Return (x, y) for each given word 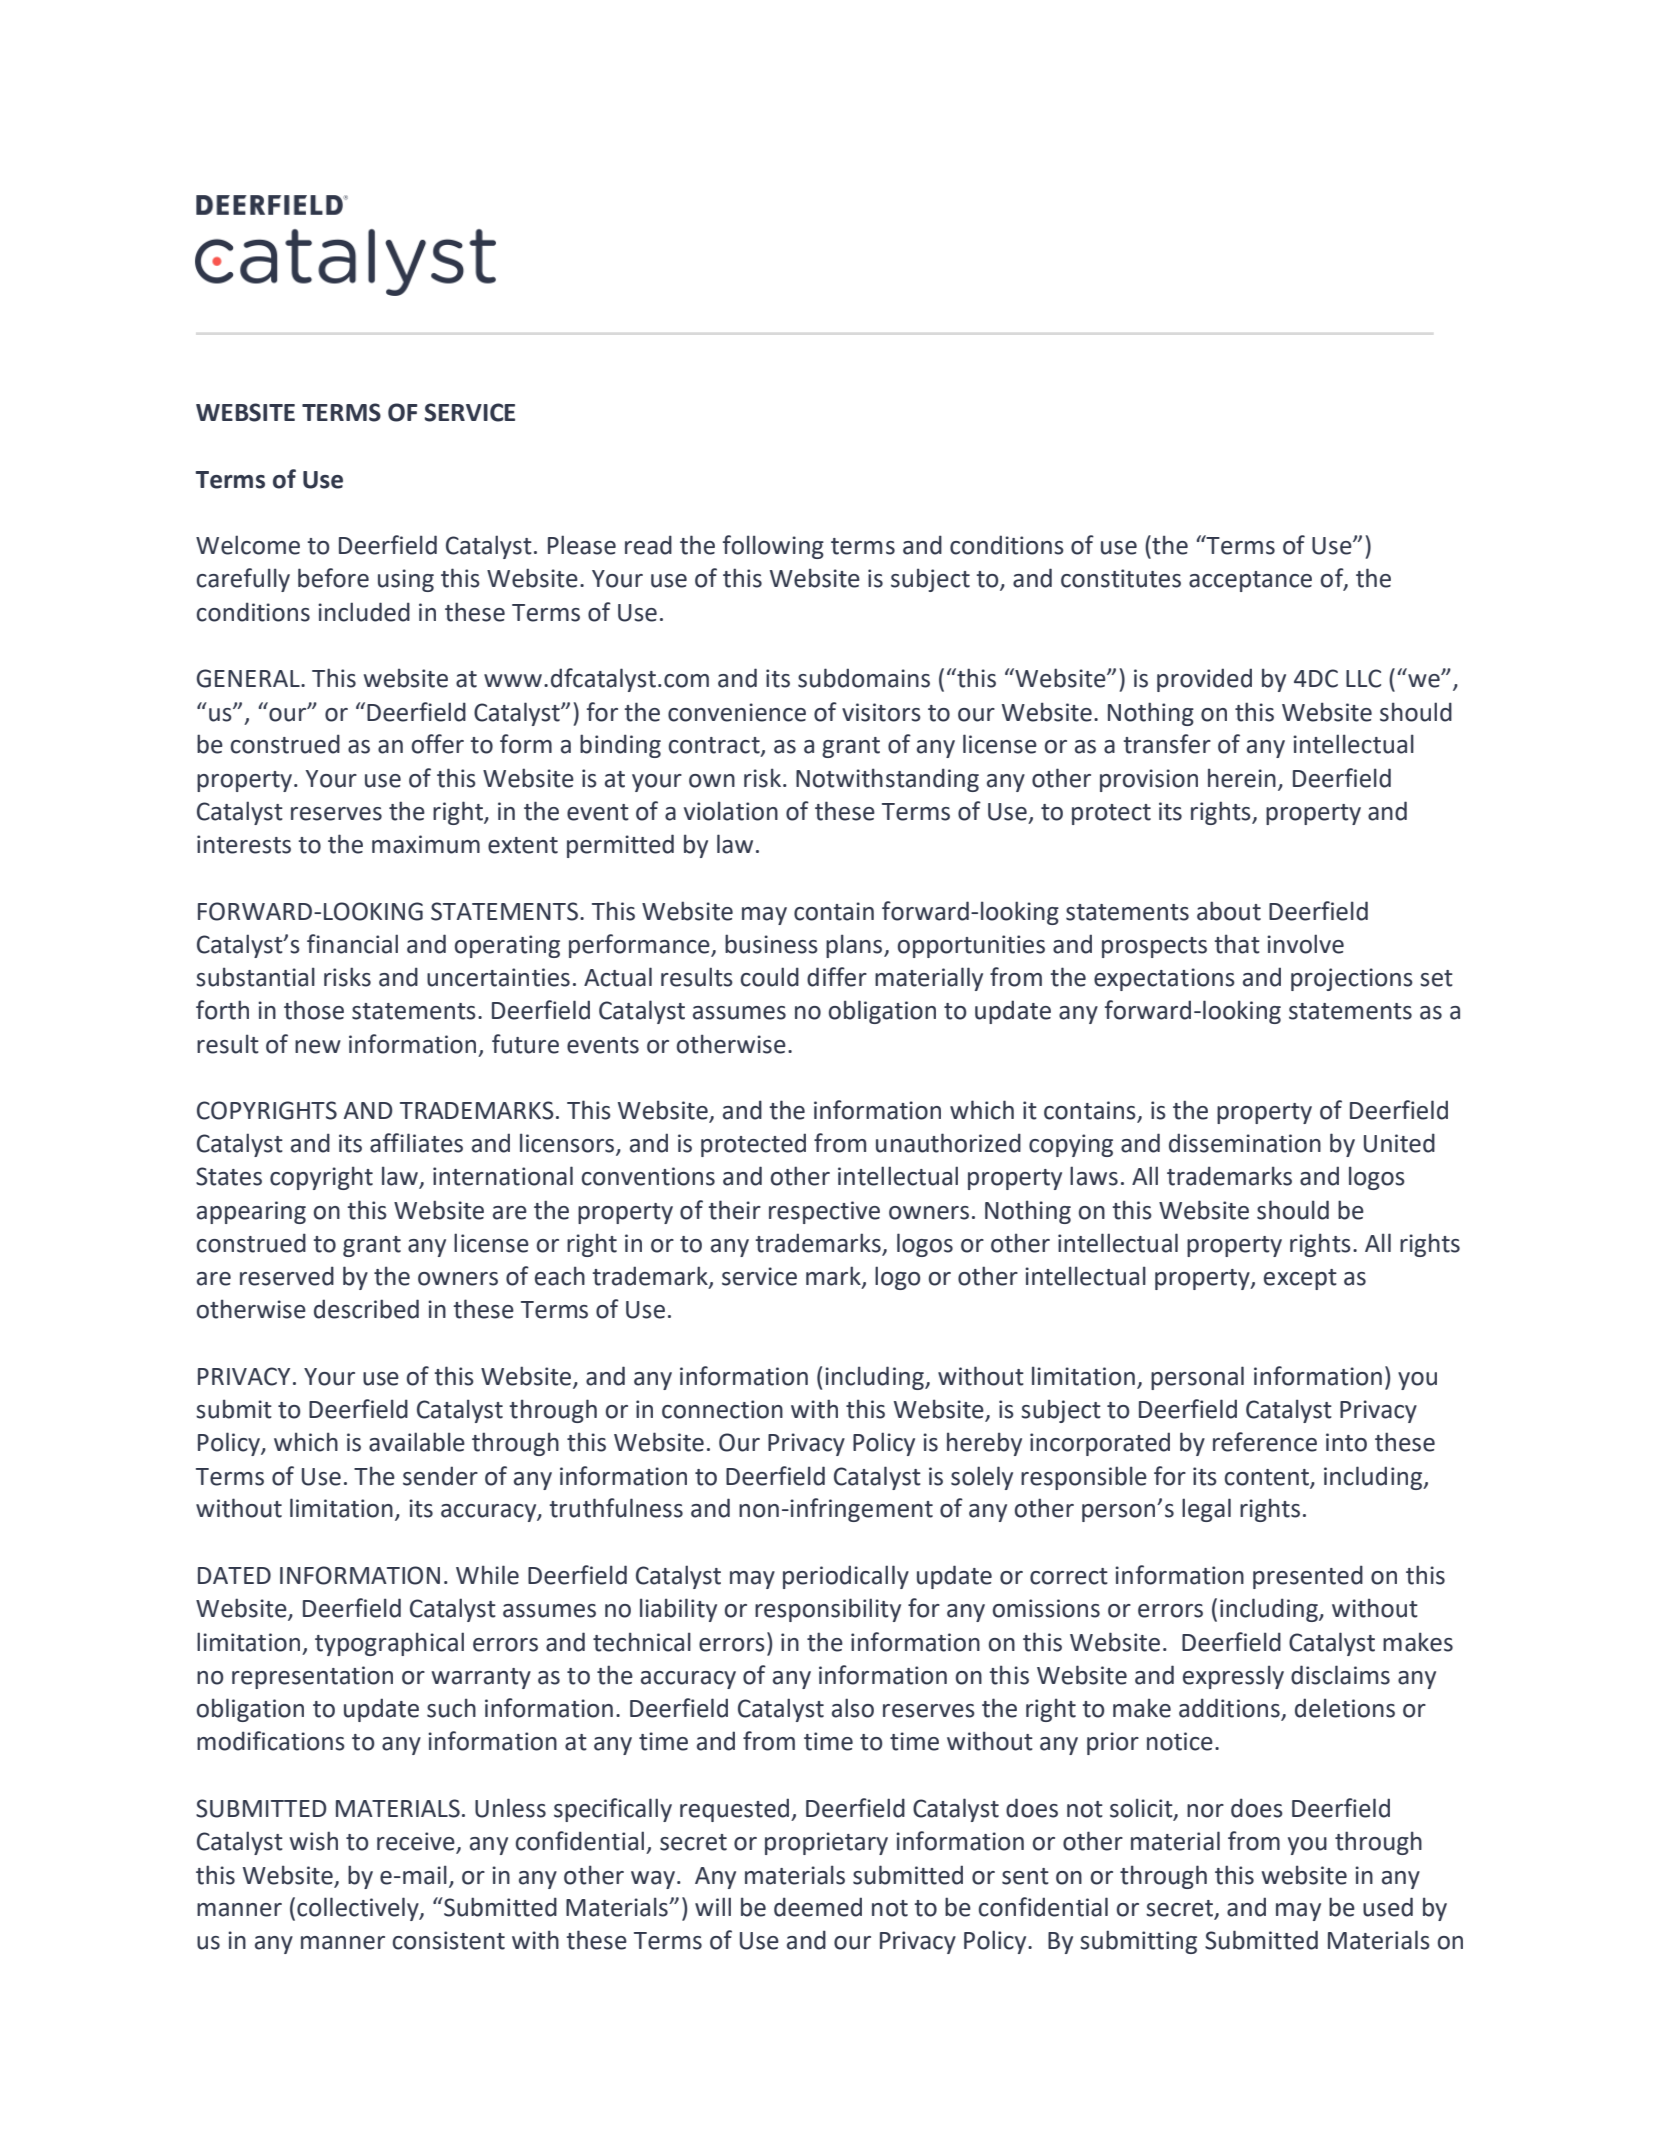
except (1300, 1279)
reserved (287, 1276)
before (333, 578)
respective (824, 1212)
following (773, 547)
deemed (818, 1907)
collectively (359, 1909)
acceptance (1250, 581)
